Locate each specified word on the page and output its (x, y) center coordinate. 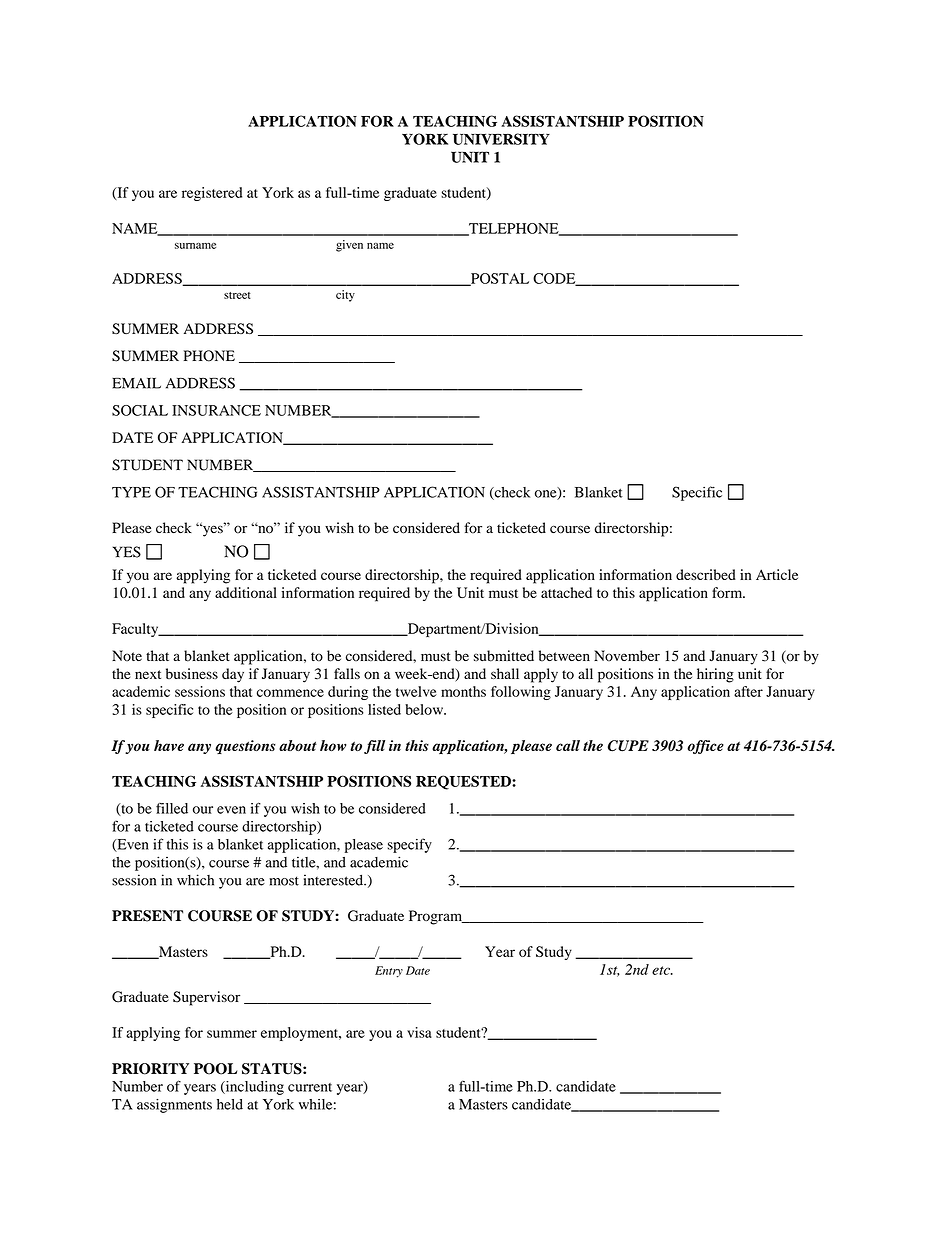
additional (246, 592)
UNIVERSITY (501, 139)
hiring (715, 675)
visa (419, 1032)
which (195, 880)
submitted (504, 656)
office (705, 747)
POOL (215, 1069)
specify (410, 845)
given (349, 246)
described (706, 574)
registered (212, 194)
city (345, 296)
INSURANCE (216, 410)
